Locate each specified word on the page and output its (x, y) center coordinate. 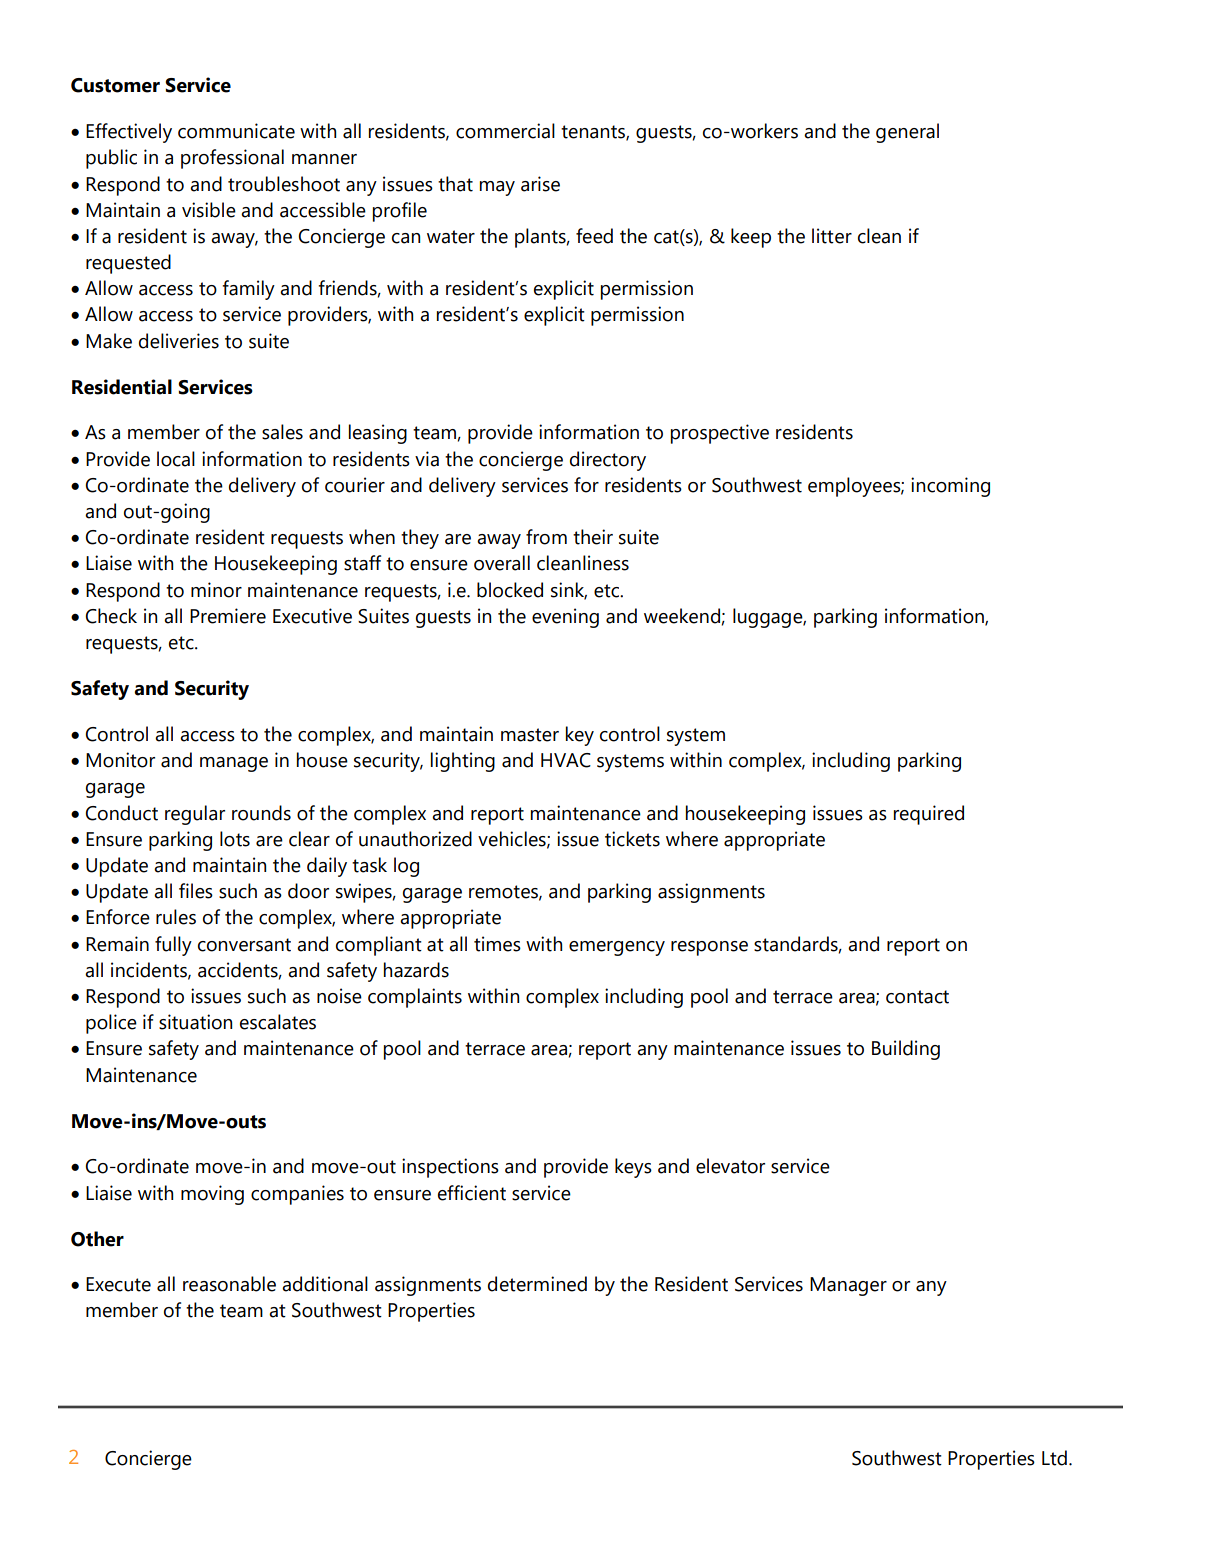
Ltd (1054, 1458)
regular (195, 815)
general (907, 133)
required (929, 815)
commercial (505, 131)
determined (537, 1284)
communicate (236, 131)
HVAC (566, 760)
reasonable (229, 1284)
